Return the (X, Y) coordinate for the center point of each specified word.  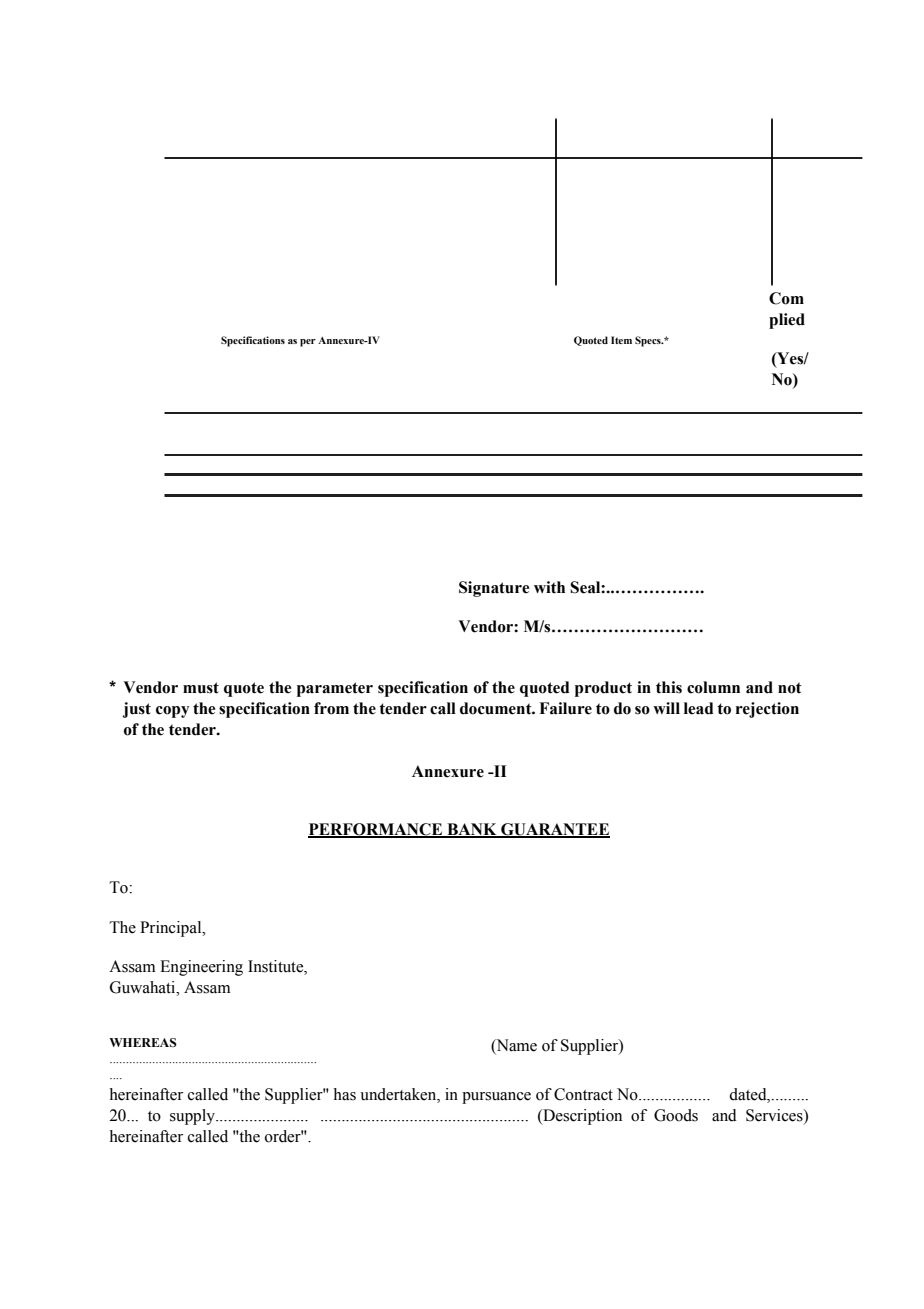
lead (699, 708)
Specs (649, 341)
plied (787, 321)
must (201, 688)
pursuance (496, 1098)
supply (193, 1117)
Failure (565, 708)
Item (621, 340)
